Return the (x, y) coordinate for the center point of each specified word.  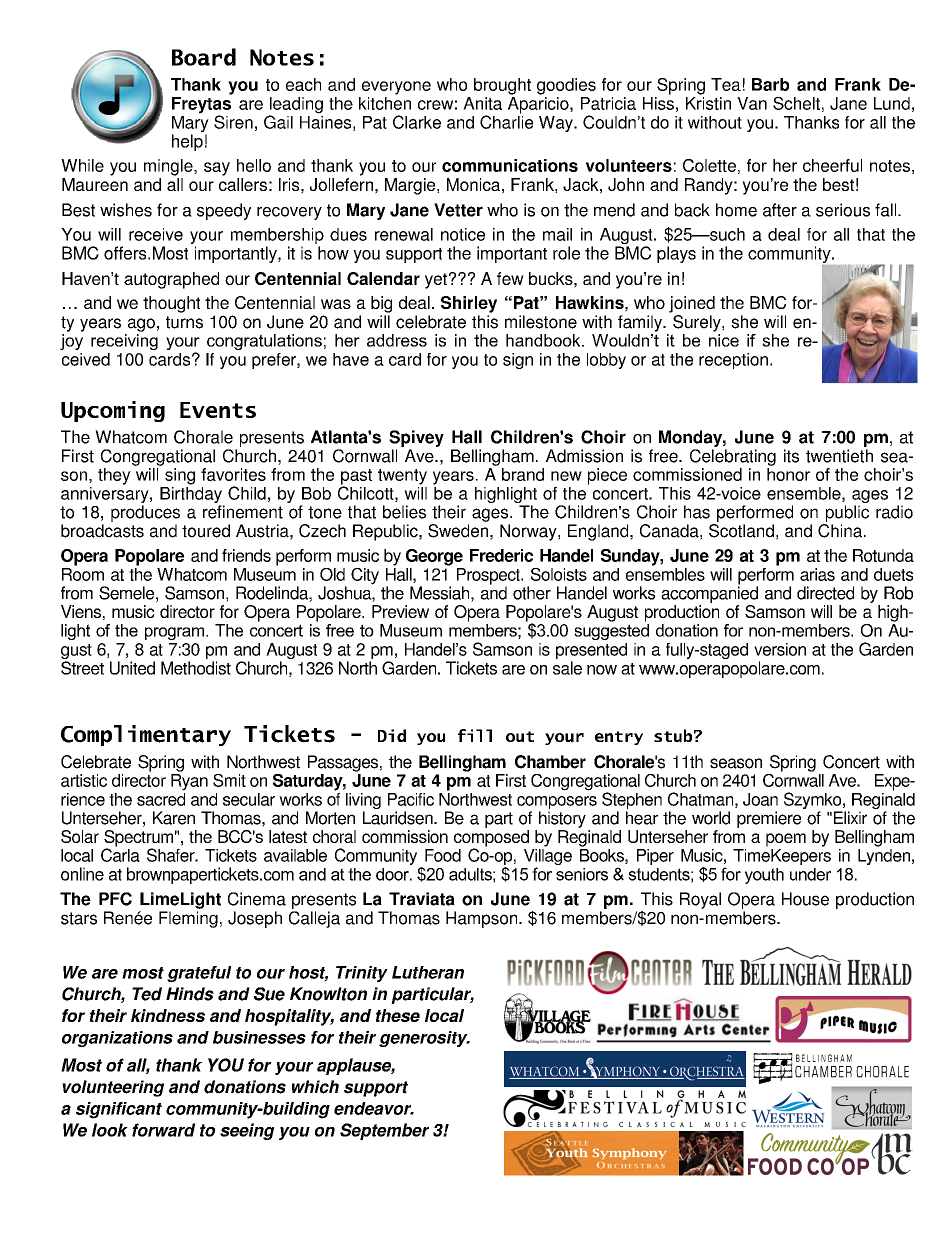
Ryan (189, 782)
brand (523, 474)
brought (502, 86)
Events (218, 410)
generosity (424, 1039)
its (791, 456)
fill (475, 735)
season (736, 763)
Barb (770, 84)
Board (204, 57)
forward (163, 1130)
